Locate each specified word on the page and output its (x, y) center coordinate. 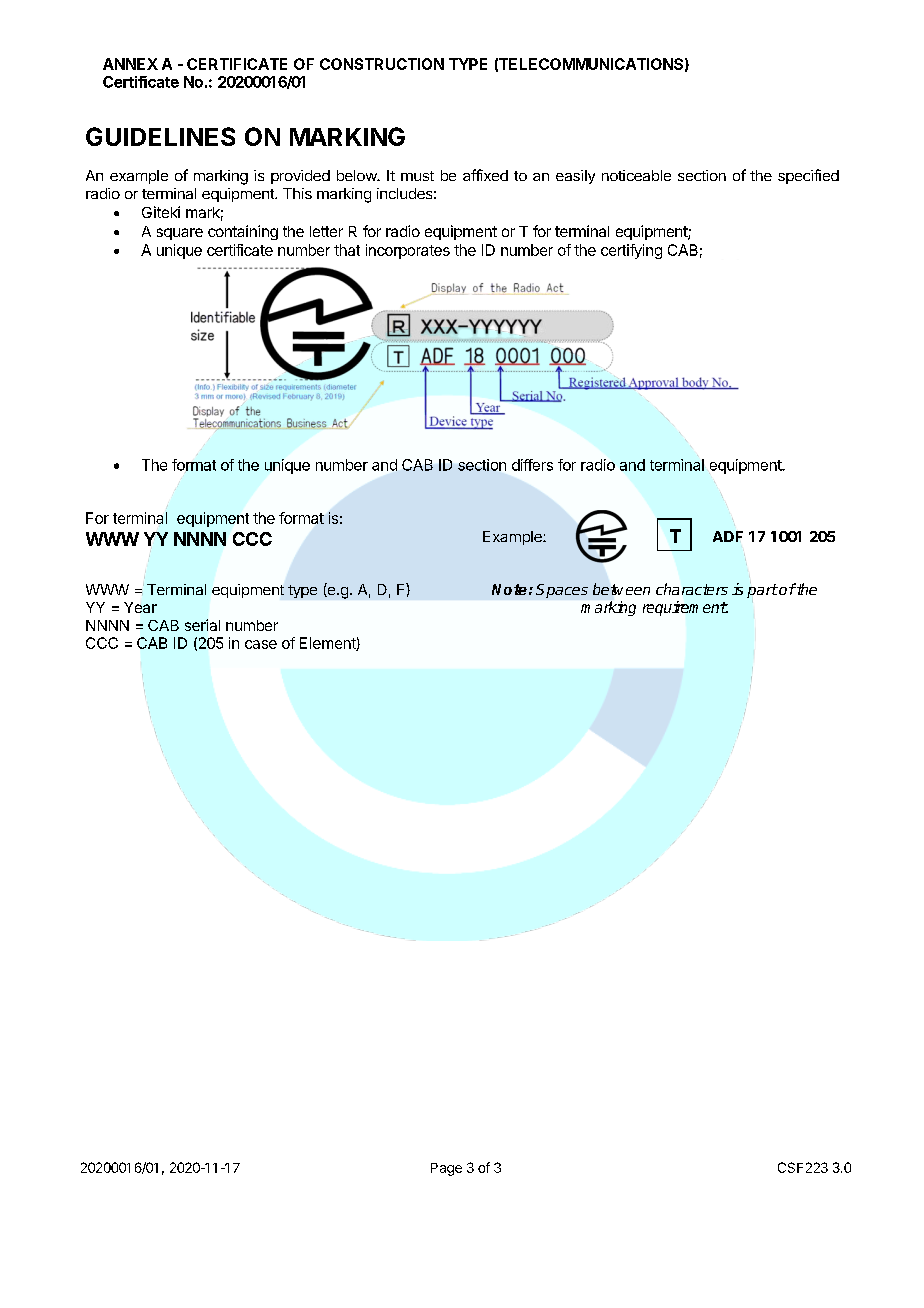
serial (202, 625)
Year (140, 607)
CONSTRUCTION (382, 64)
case (261, 644)
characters (692, 589)
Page (446, 1169)
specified (808, 176)
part (762, 591)
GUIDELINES (160, 136)
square (180, 234)
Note (509, 589)
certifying (631, 251)
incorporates (408, 251)
